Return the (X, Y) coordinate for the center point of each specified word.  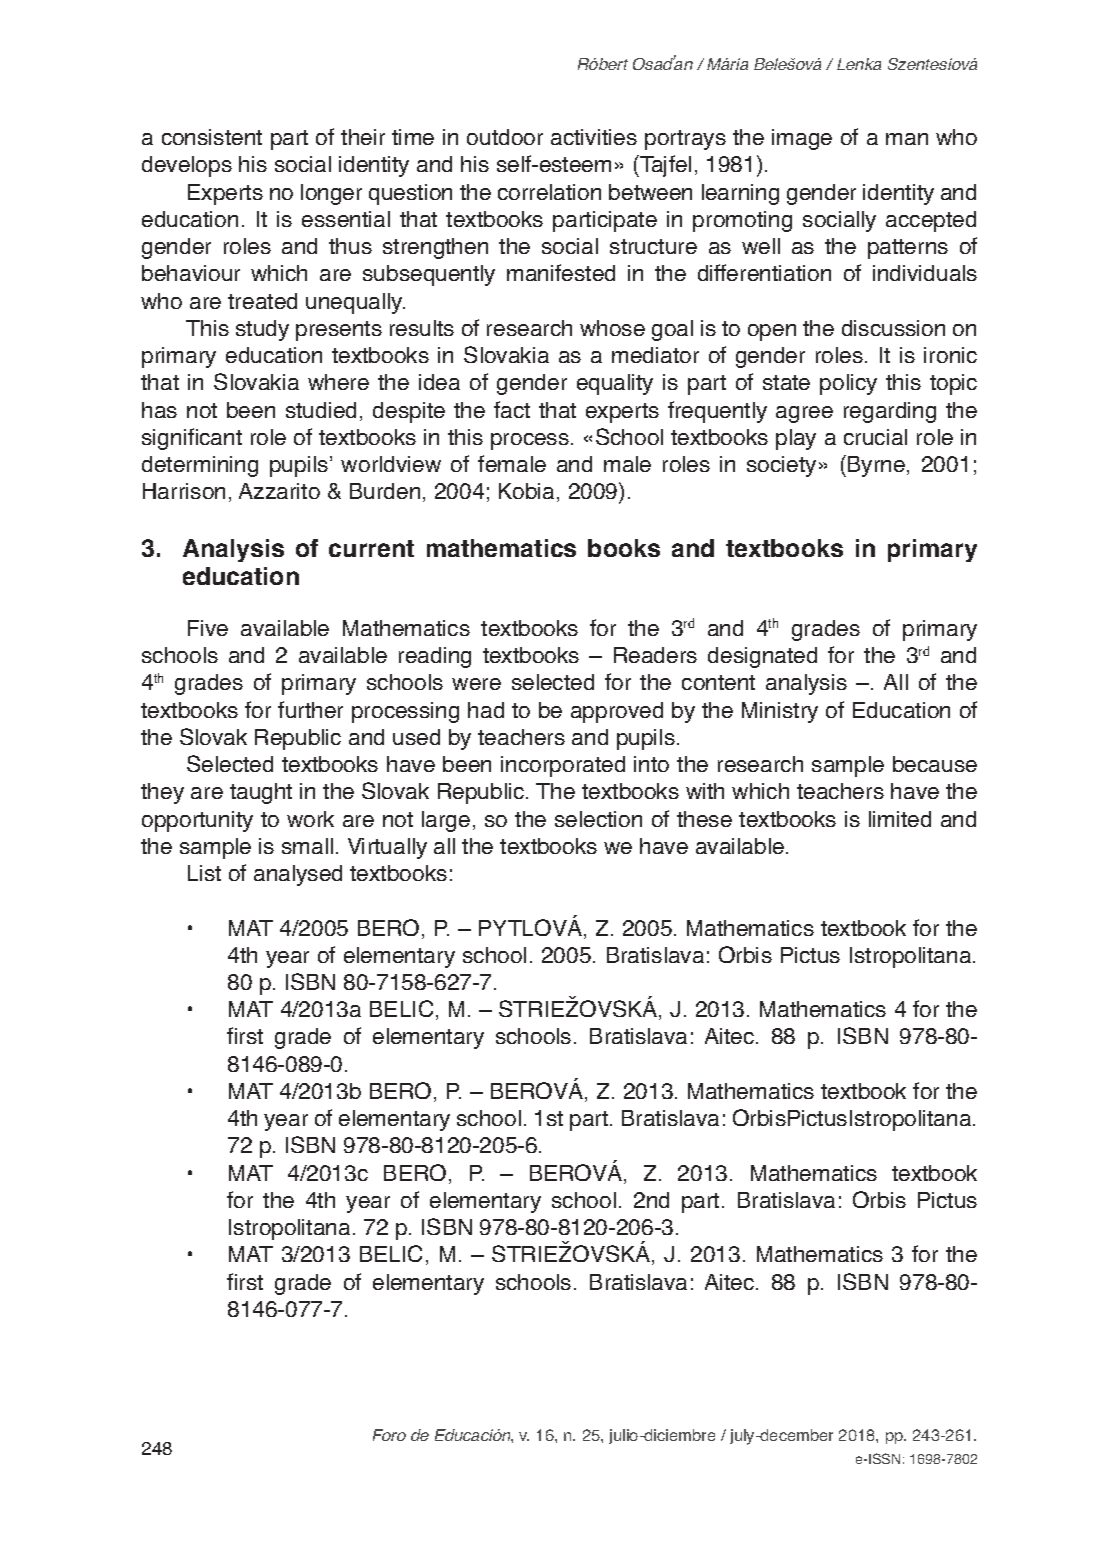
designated (762, 657)
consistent (212, 137)
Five (208, 628)
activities (594, 137)
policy (848, 384)
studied (321, 410)
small (307, 846)
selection (598, 819)
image (802, 139)
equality (615, 384)
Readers (655, 655)
